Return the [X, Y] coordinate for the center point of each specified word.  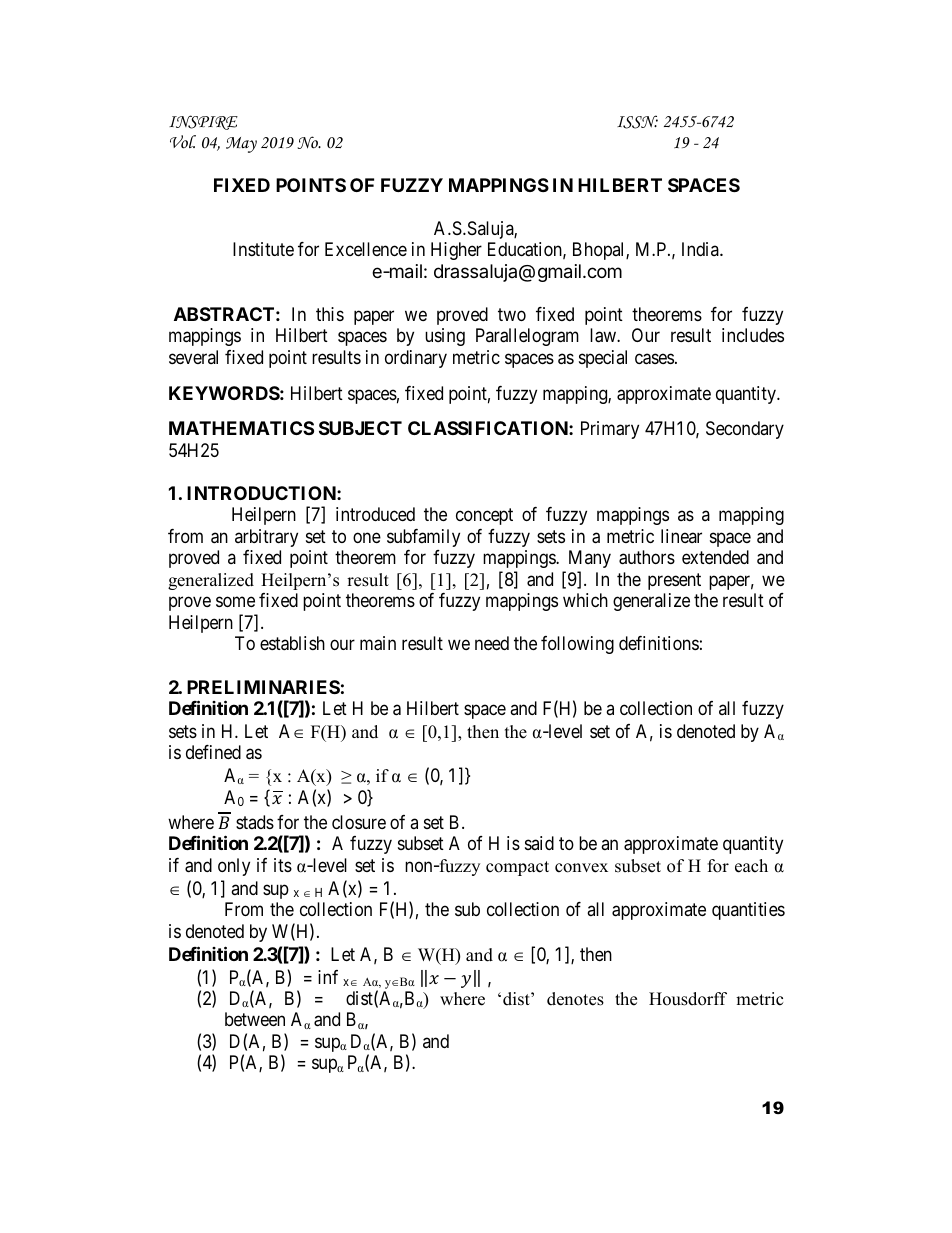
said [539, 843]
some [235, 602]
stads [255, 822]
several [193, 357]
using [445, 337]
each [751, 866]
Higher [456, 251]
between [255, 1019]
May [241, 145]
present [674, 581]
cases [654, 359]
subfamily [423, 538]
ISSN [637, 122]
